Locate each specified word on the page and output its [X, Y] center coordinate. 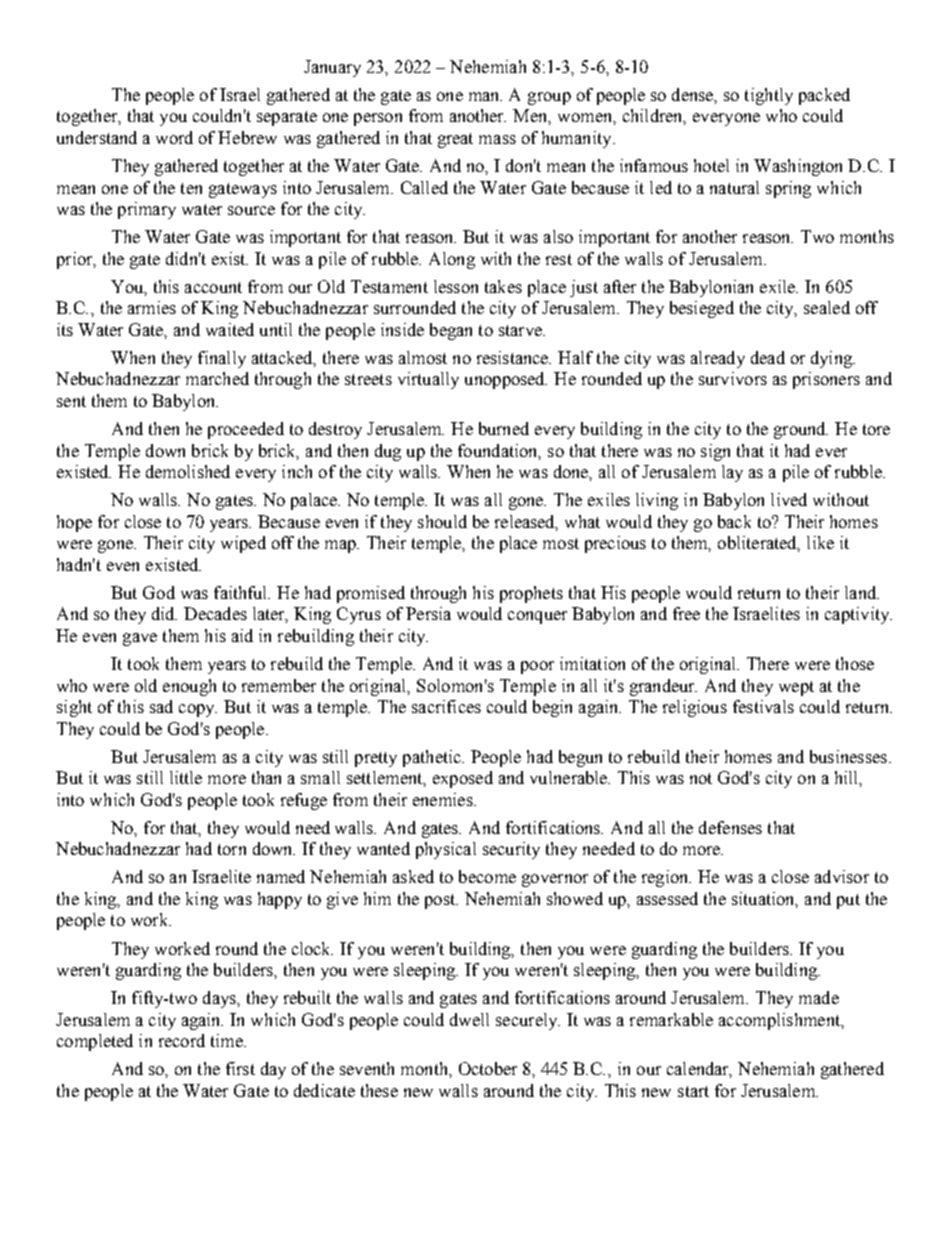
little [186, 777]
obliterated [759, 544]
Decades [215, 613]
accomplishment [781, 1021]
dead [768, 357]
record [182, 1040]
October [488, 1068]
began [451, 331]
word [174, 137]
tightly [769, 96]
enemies [444, 799]
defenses [730, 827]
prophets [531, 594]
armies [152, 307]
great [455, 140]
